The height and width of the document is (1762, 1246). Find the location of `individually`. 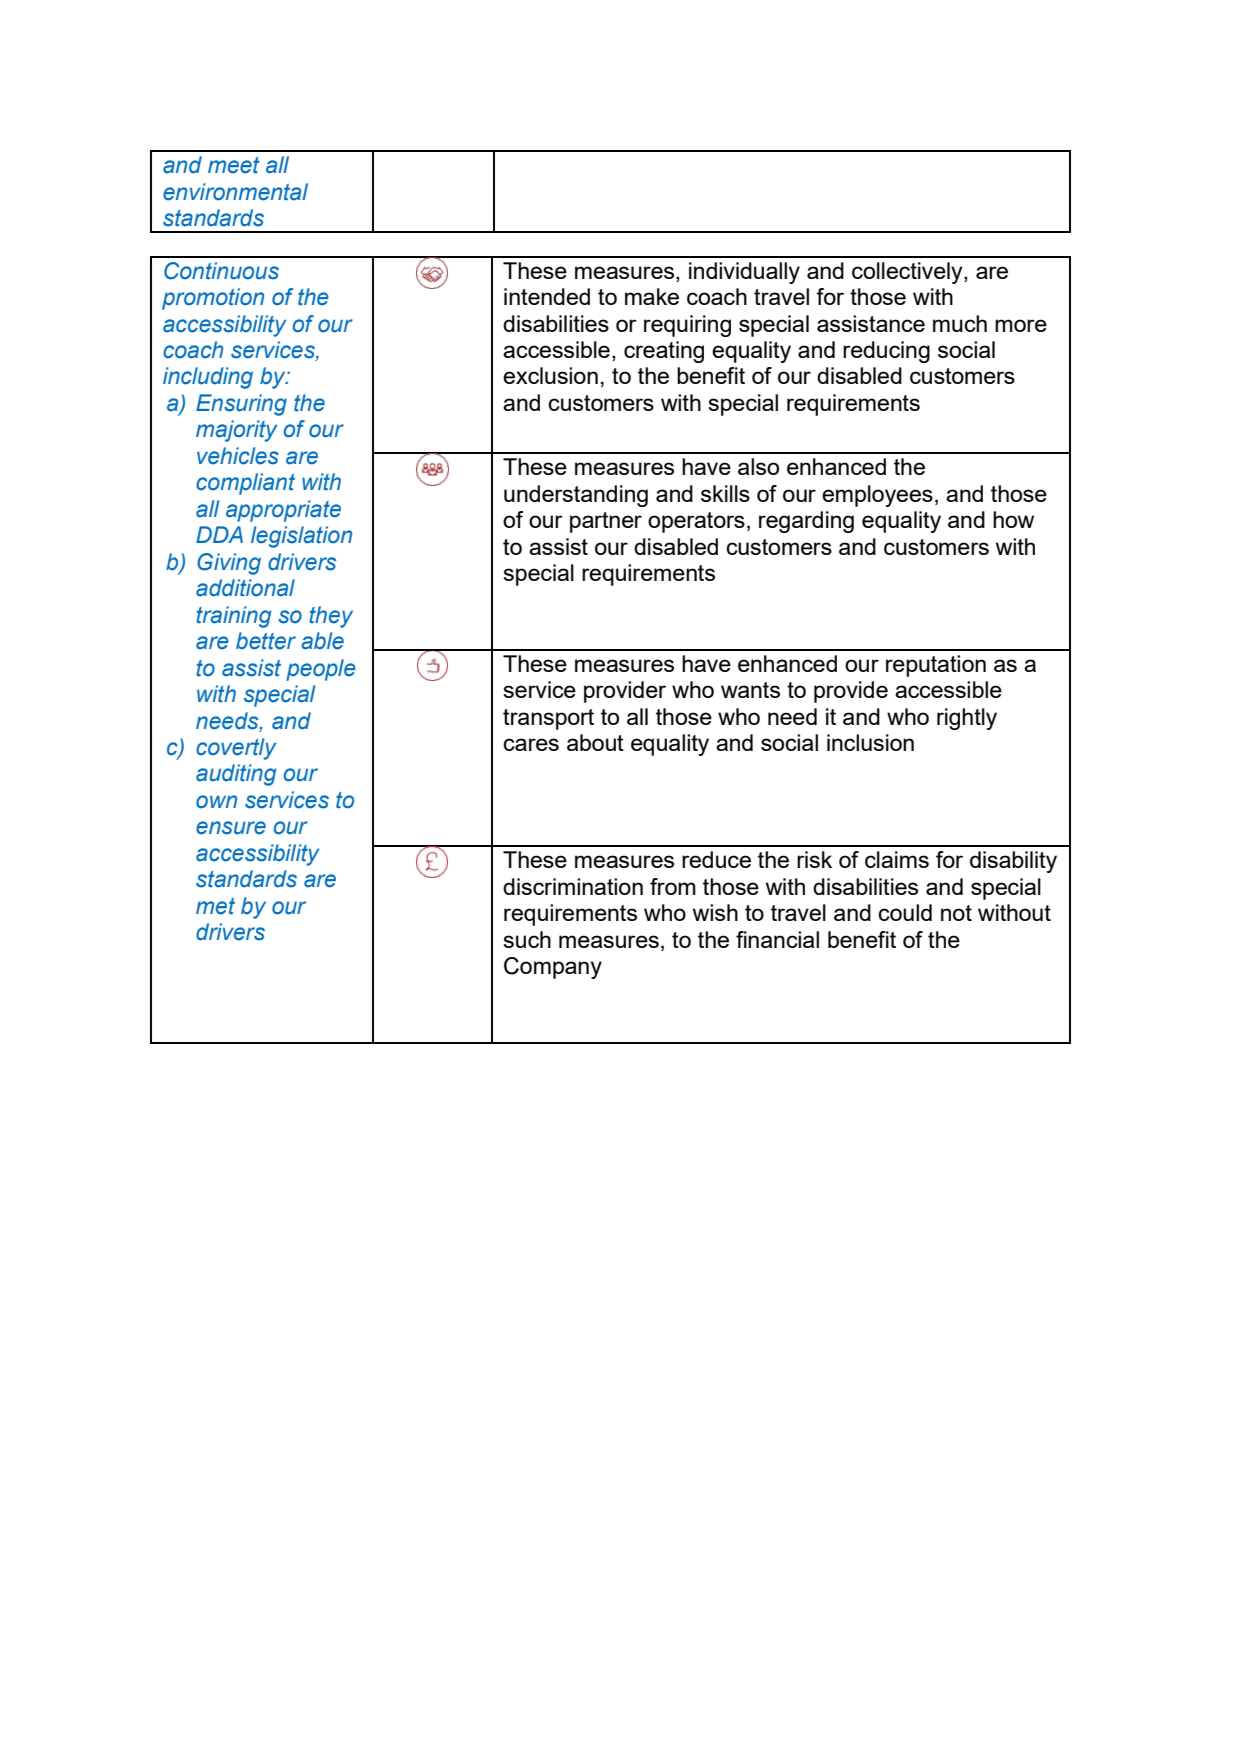

individually is located at coordinates (744, 273).
